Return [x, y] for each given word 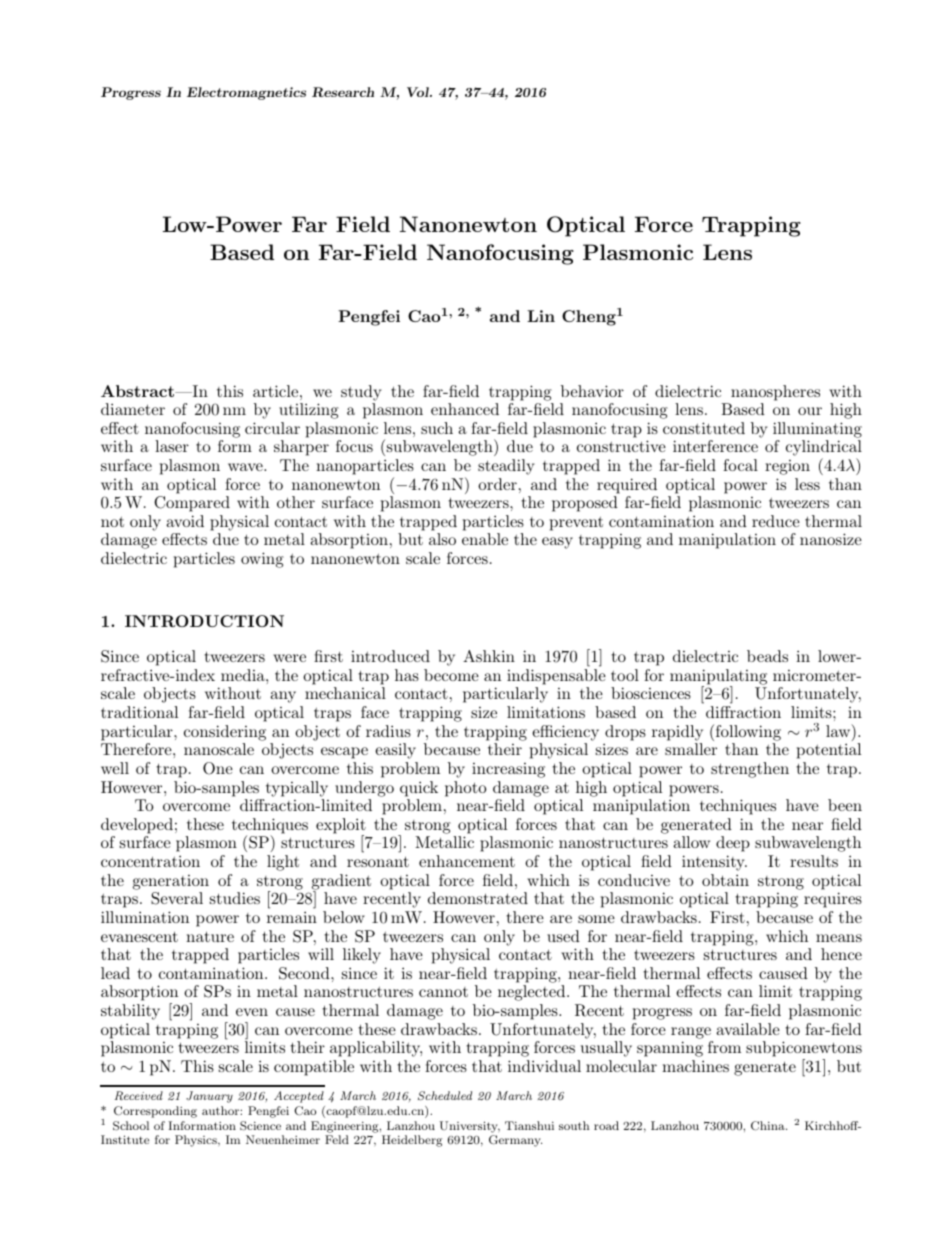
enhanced [465, 409]
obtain [725, 880]
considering [225, 733]
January [209, 1097]
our [810, 411]
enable [485, 539]
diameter [133, 409]
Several [177, 898]
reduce [776, 521]
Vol [419, 92]
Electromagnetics [246, 93]
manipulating [718, 678]
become [451, 675]
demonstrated [478, 898]
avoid [185, 521]
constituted [704, 428]
